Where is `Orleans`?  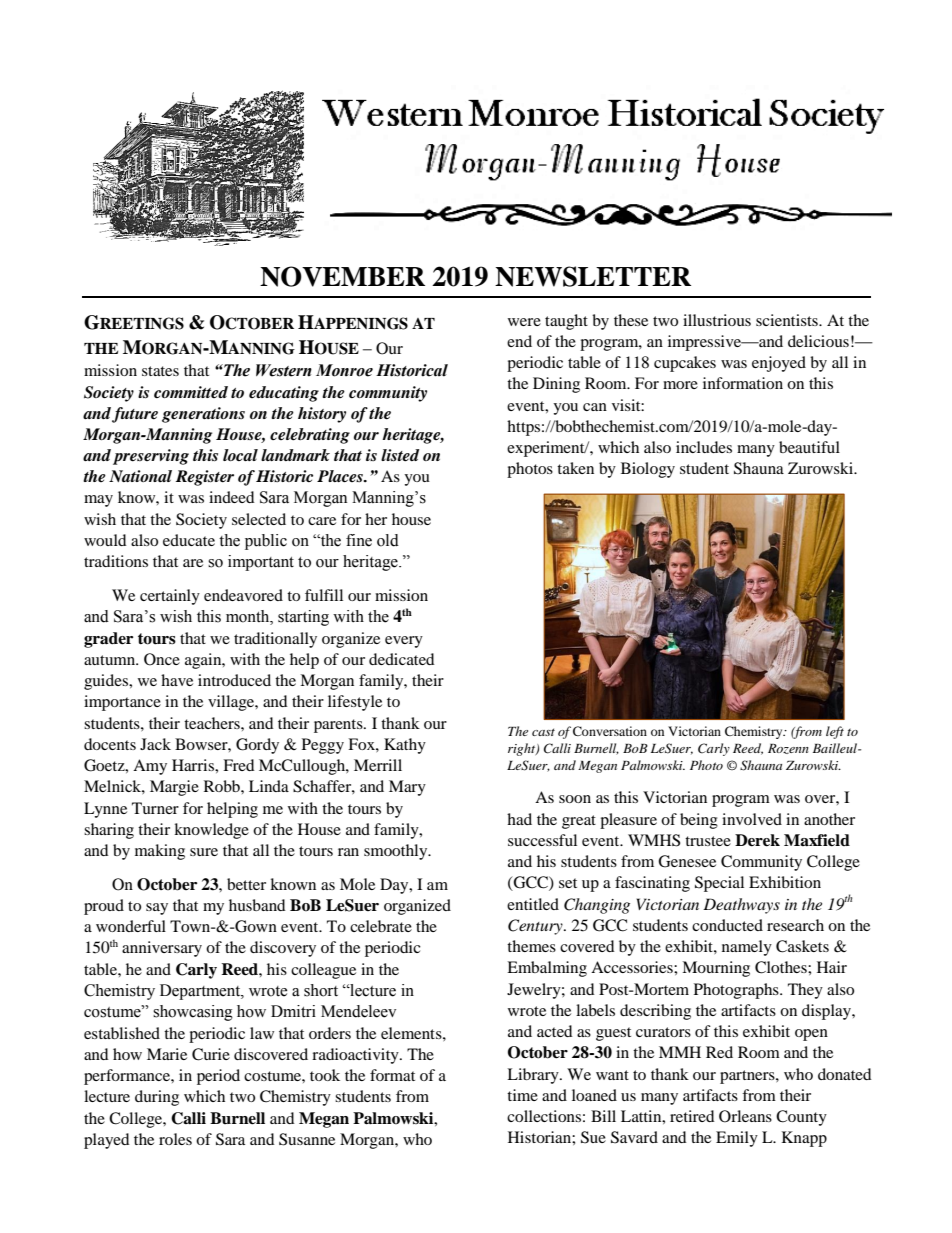 Orleans is located at coordinates (745, 1116).
